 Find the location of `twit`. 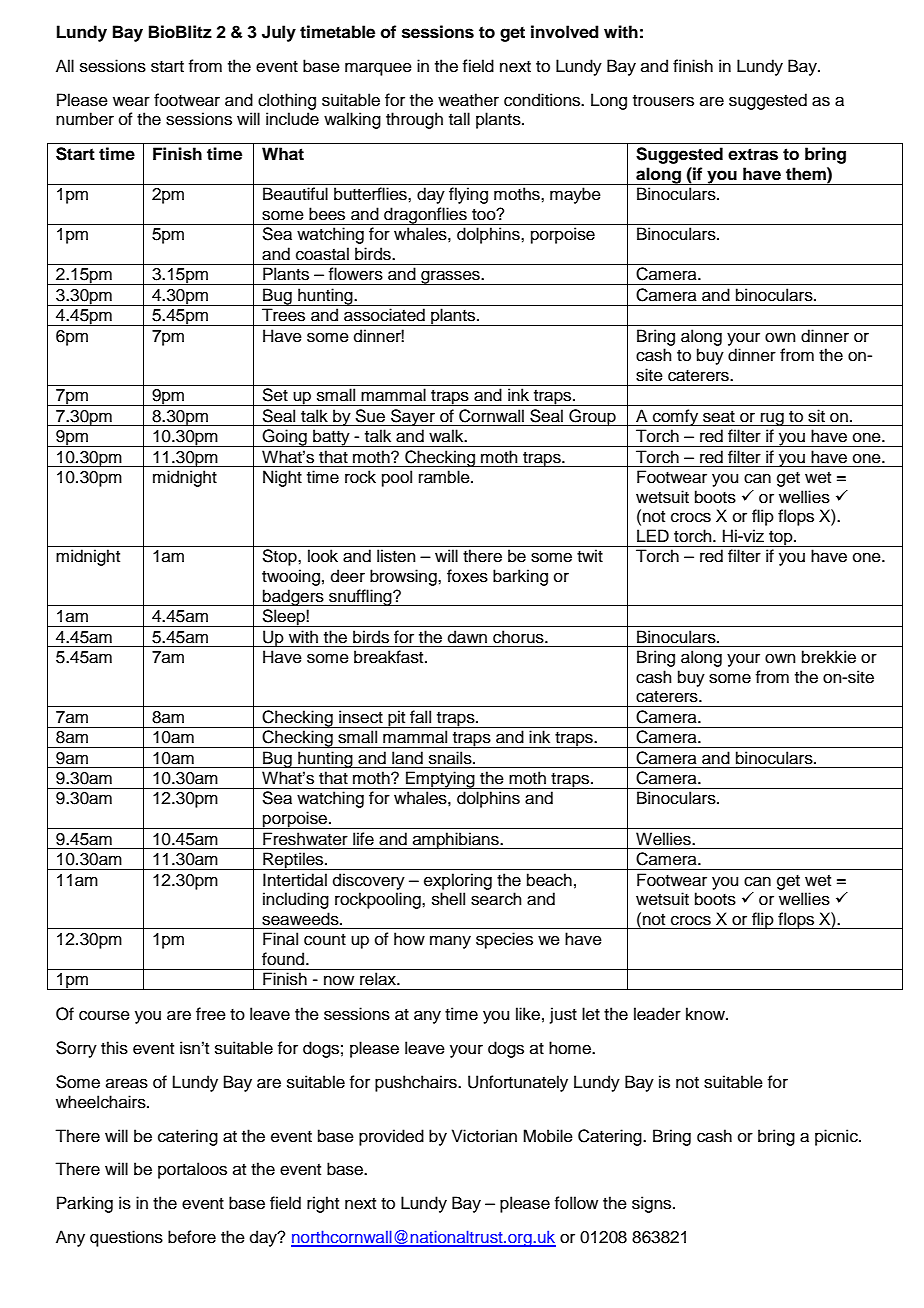

twit is located at coordinates (590, 555).
